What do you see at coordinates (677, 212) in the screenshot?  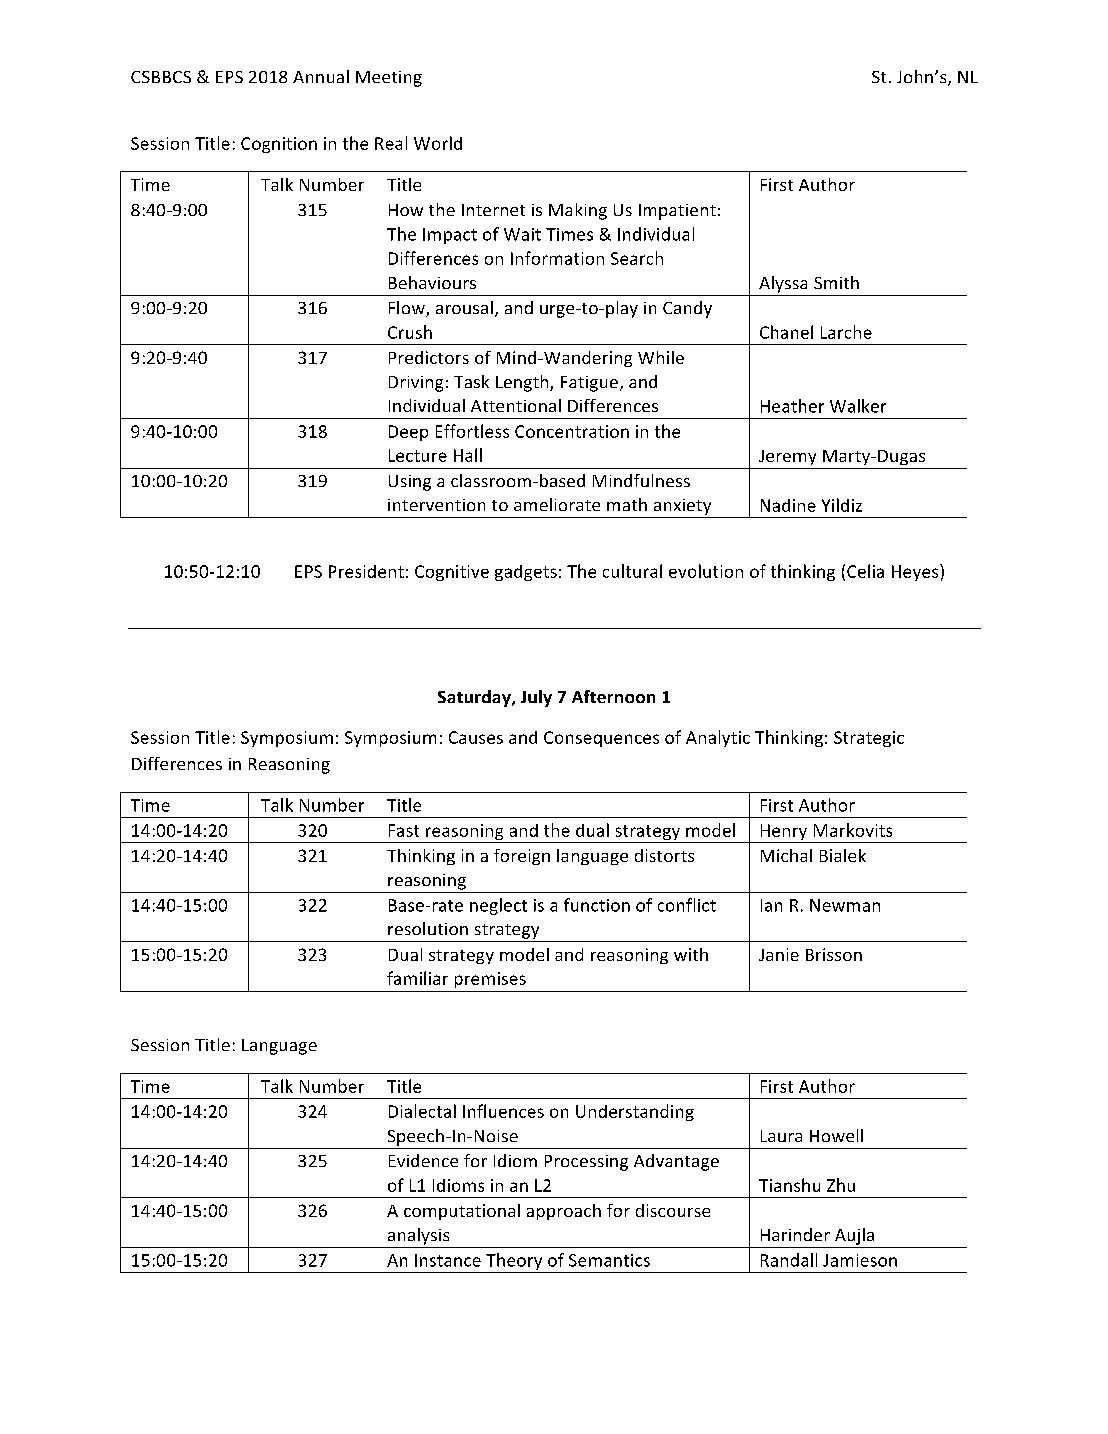 I see `Impatient` at bounding box center [677, 212].
